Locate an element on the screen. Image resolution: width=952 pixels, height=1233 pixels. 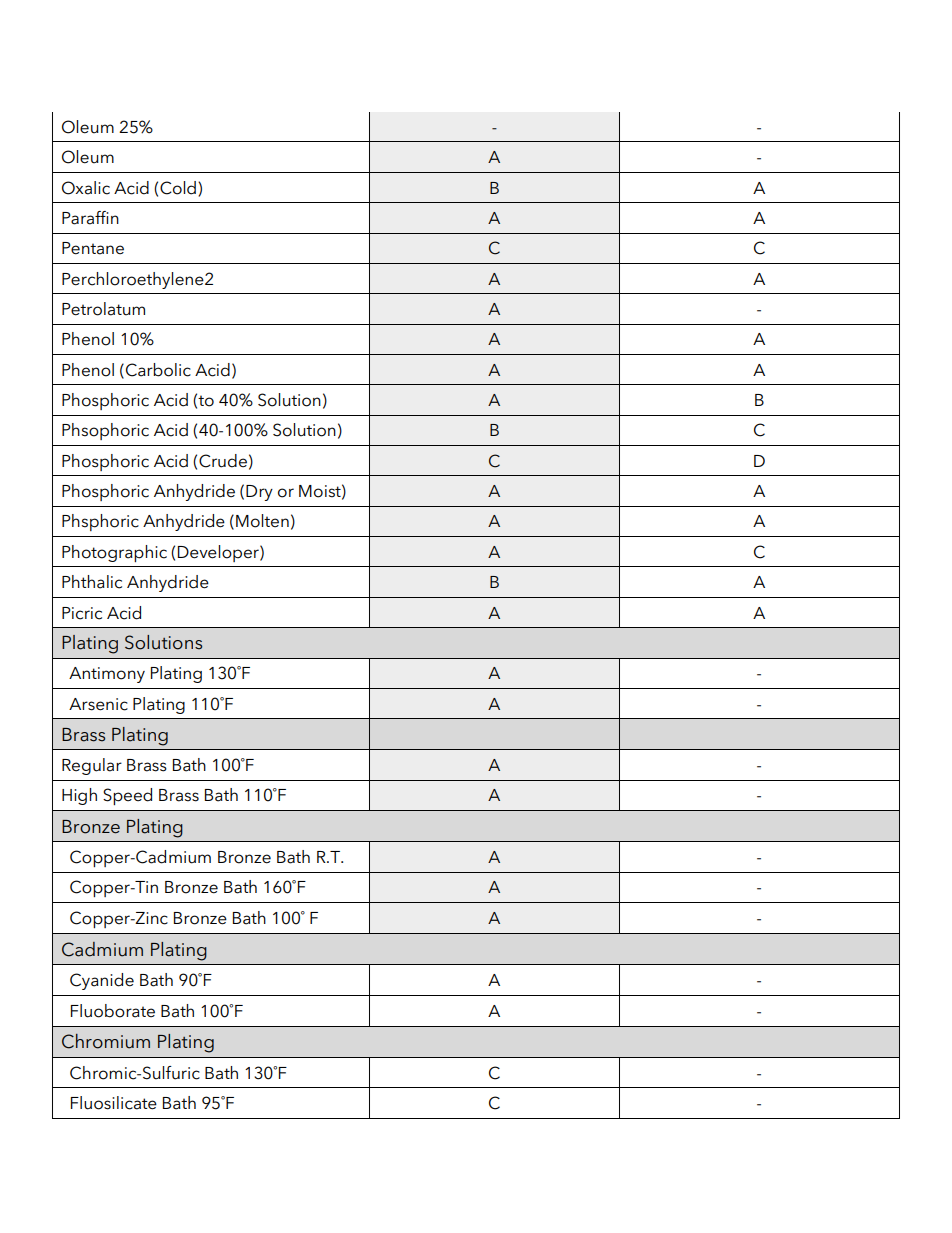
Paraffin is located at coordinates (90, 218).
